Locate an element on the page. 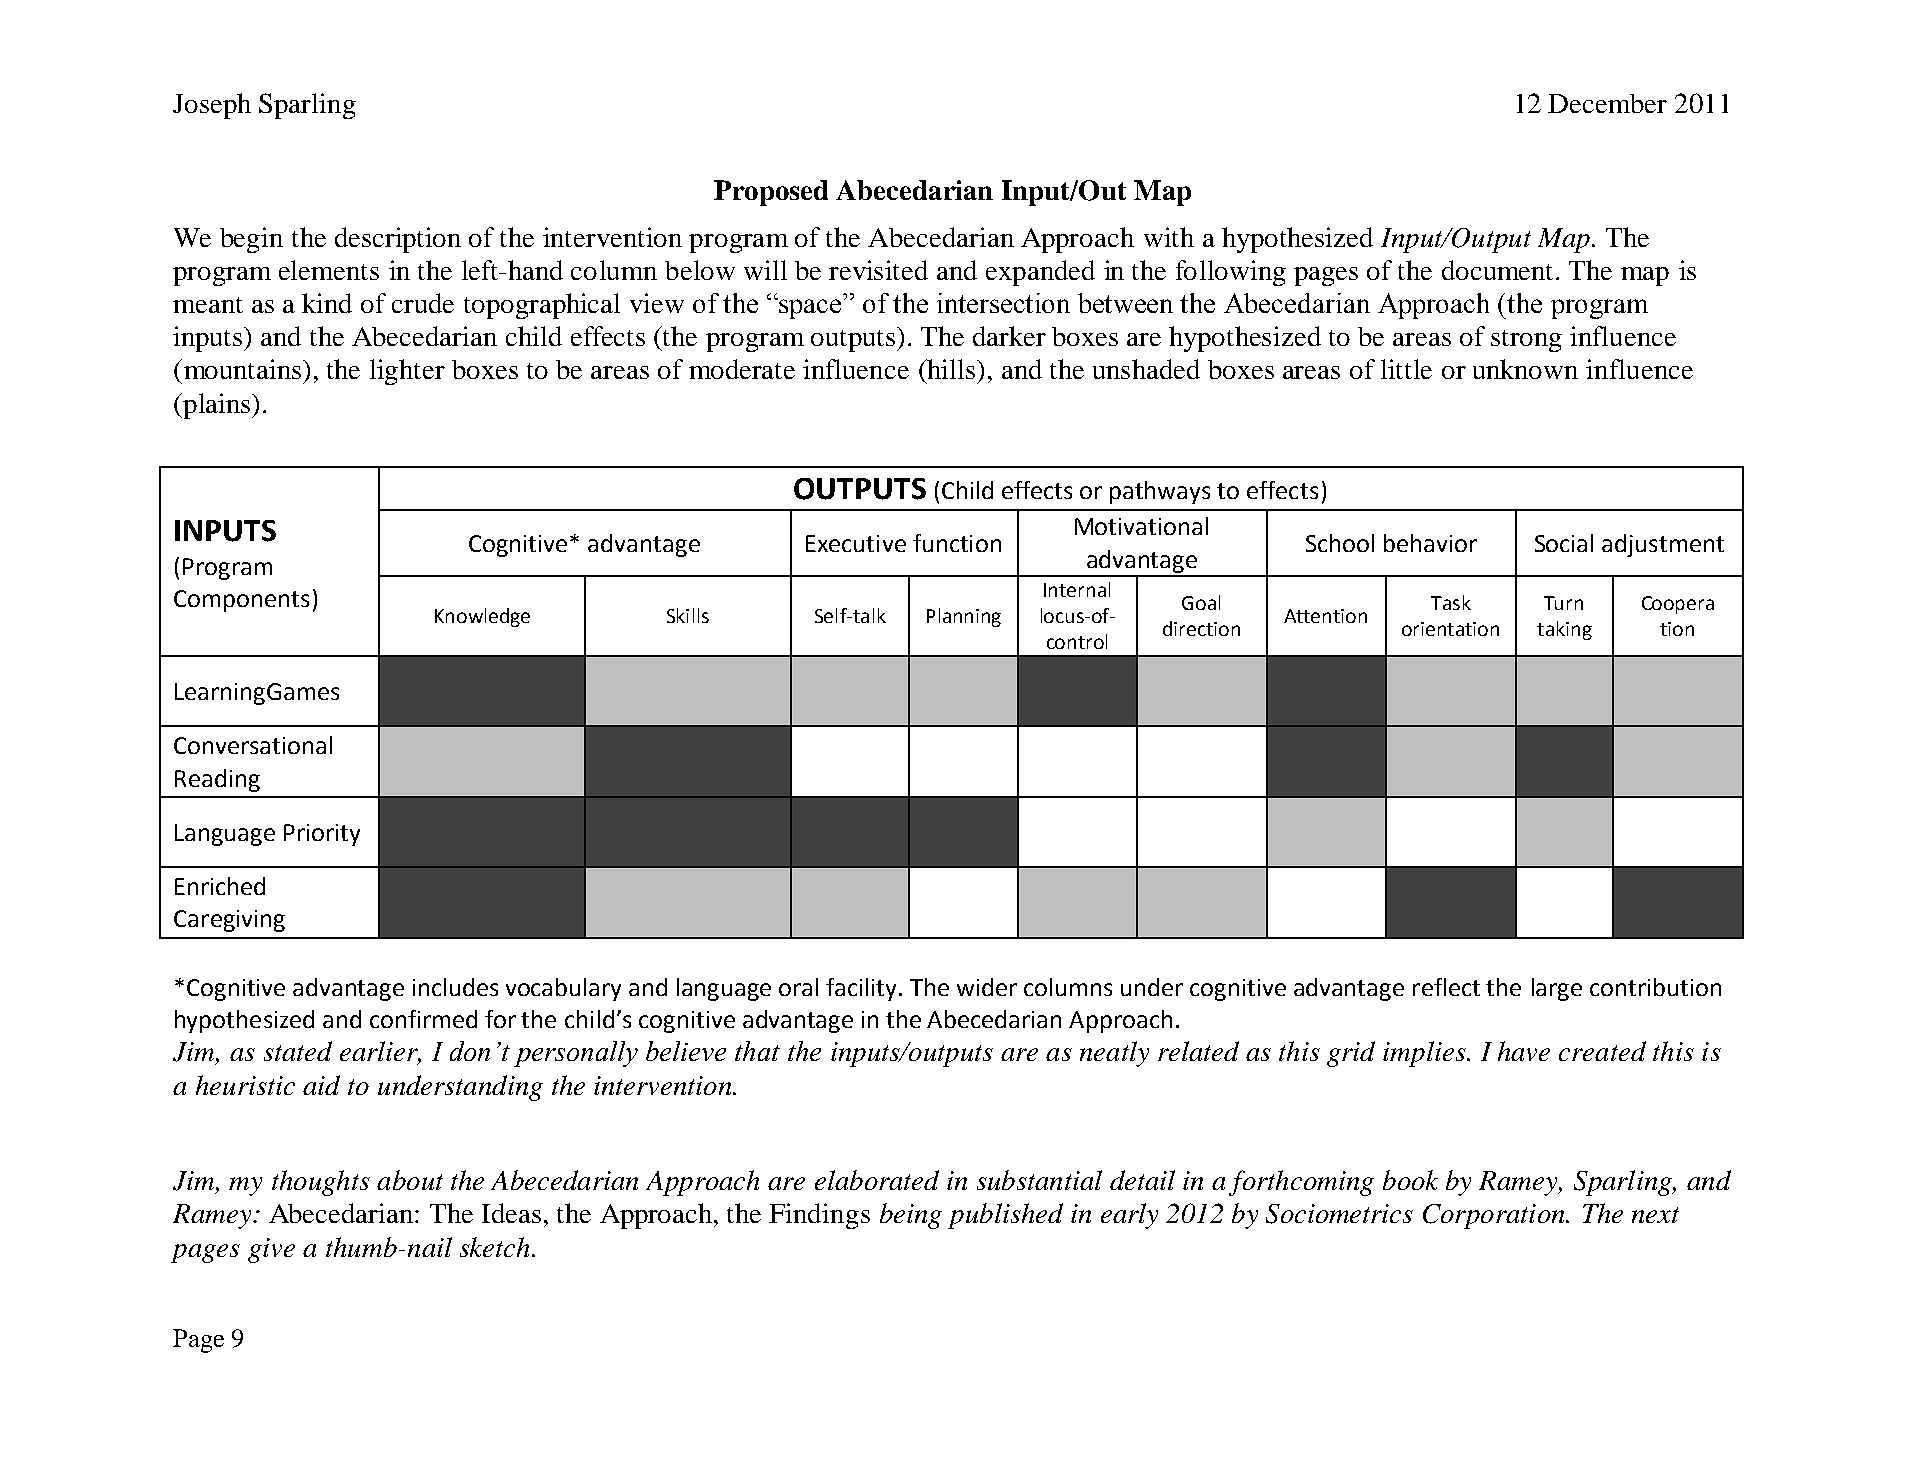 The image size is (1905, 1472). Priority is located at coordinates (322, 835).
